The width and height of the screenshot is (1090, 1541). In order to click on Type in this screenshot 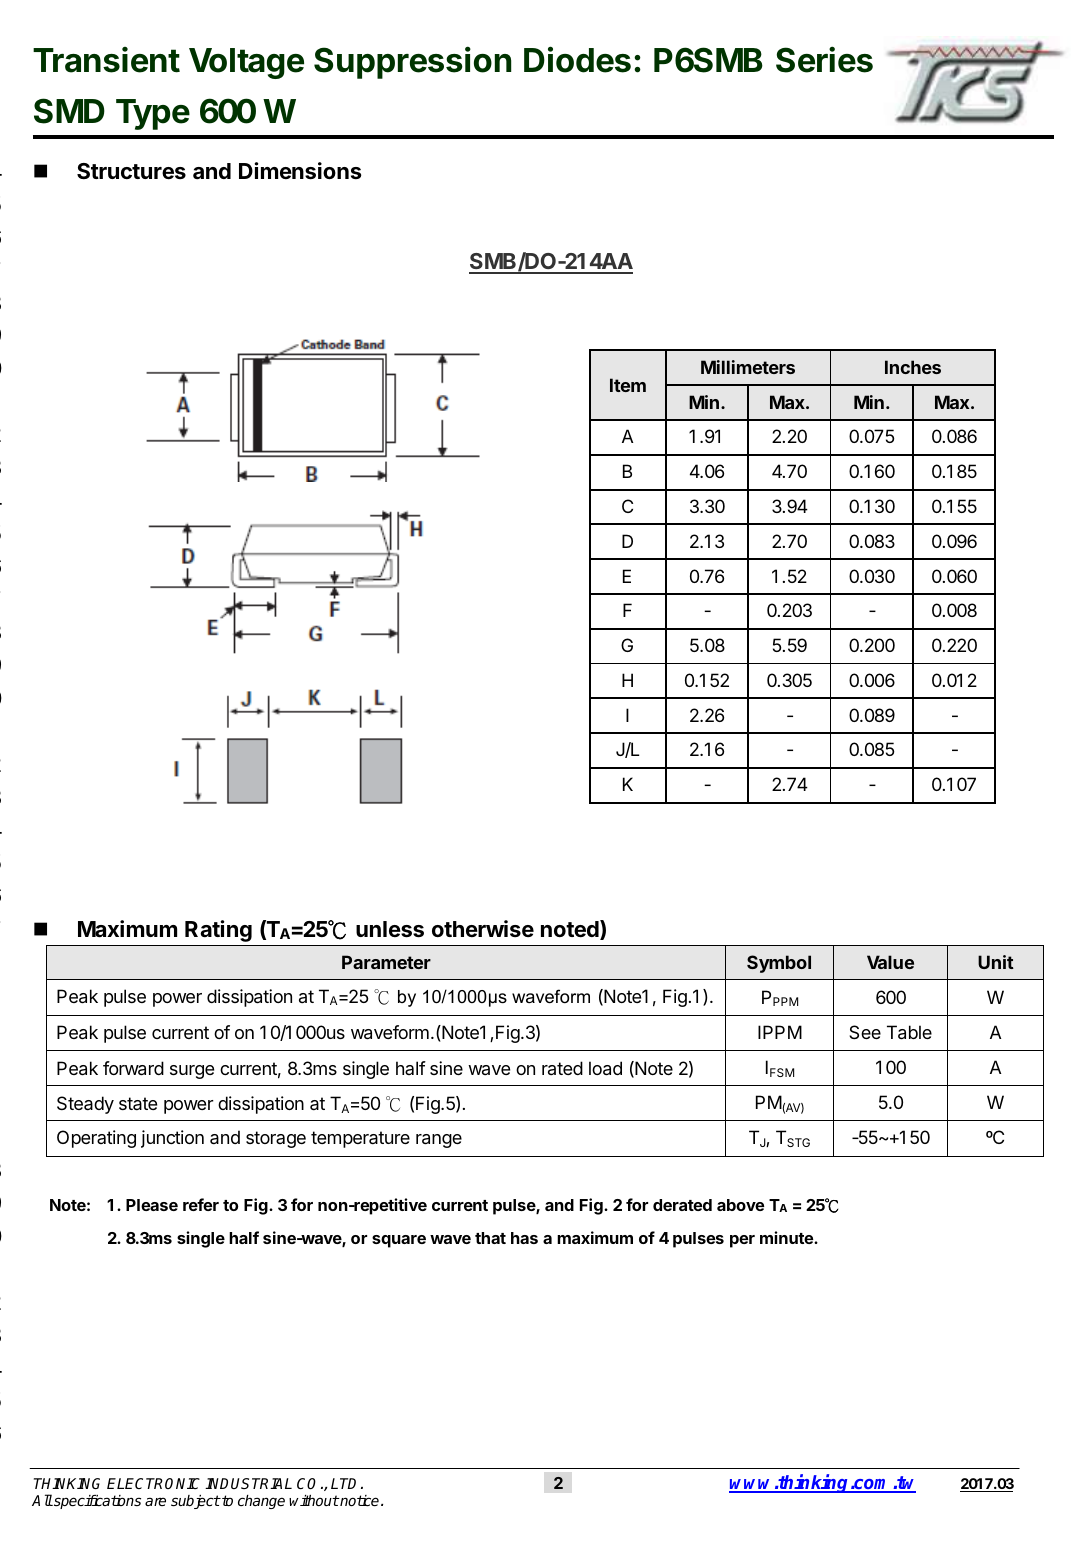, I will do `click(153, 114)`.
